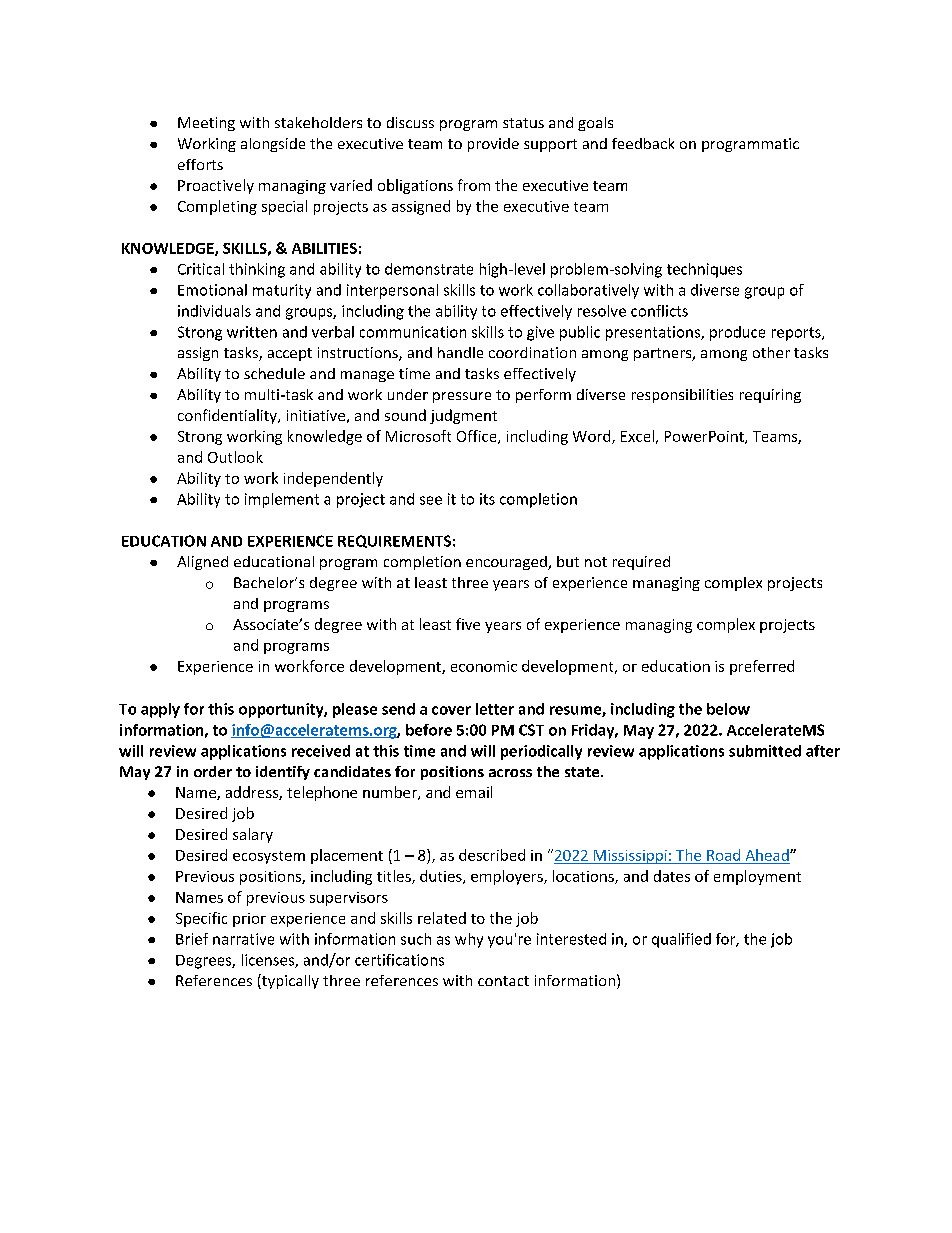  Describe the element at coordinates (202, 563) in the screenshot. I see `Aligned` at that location.
